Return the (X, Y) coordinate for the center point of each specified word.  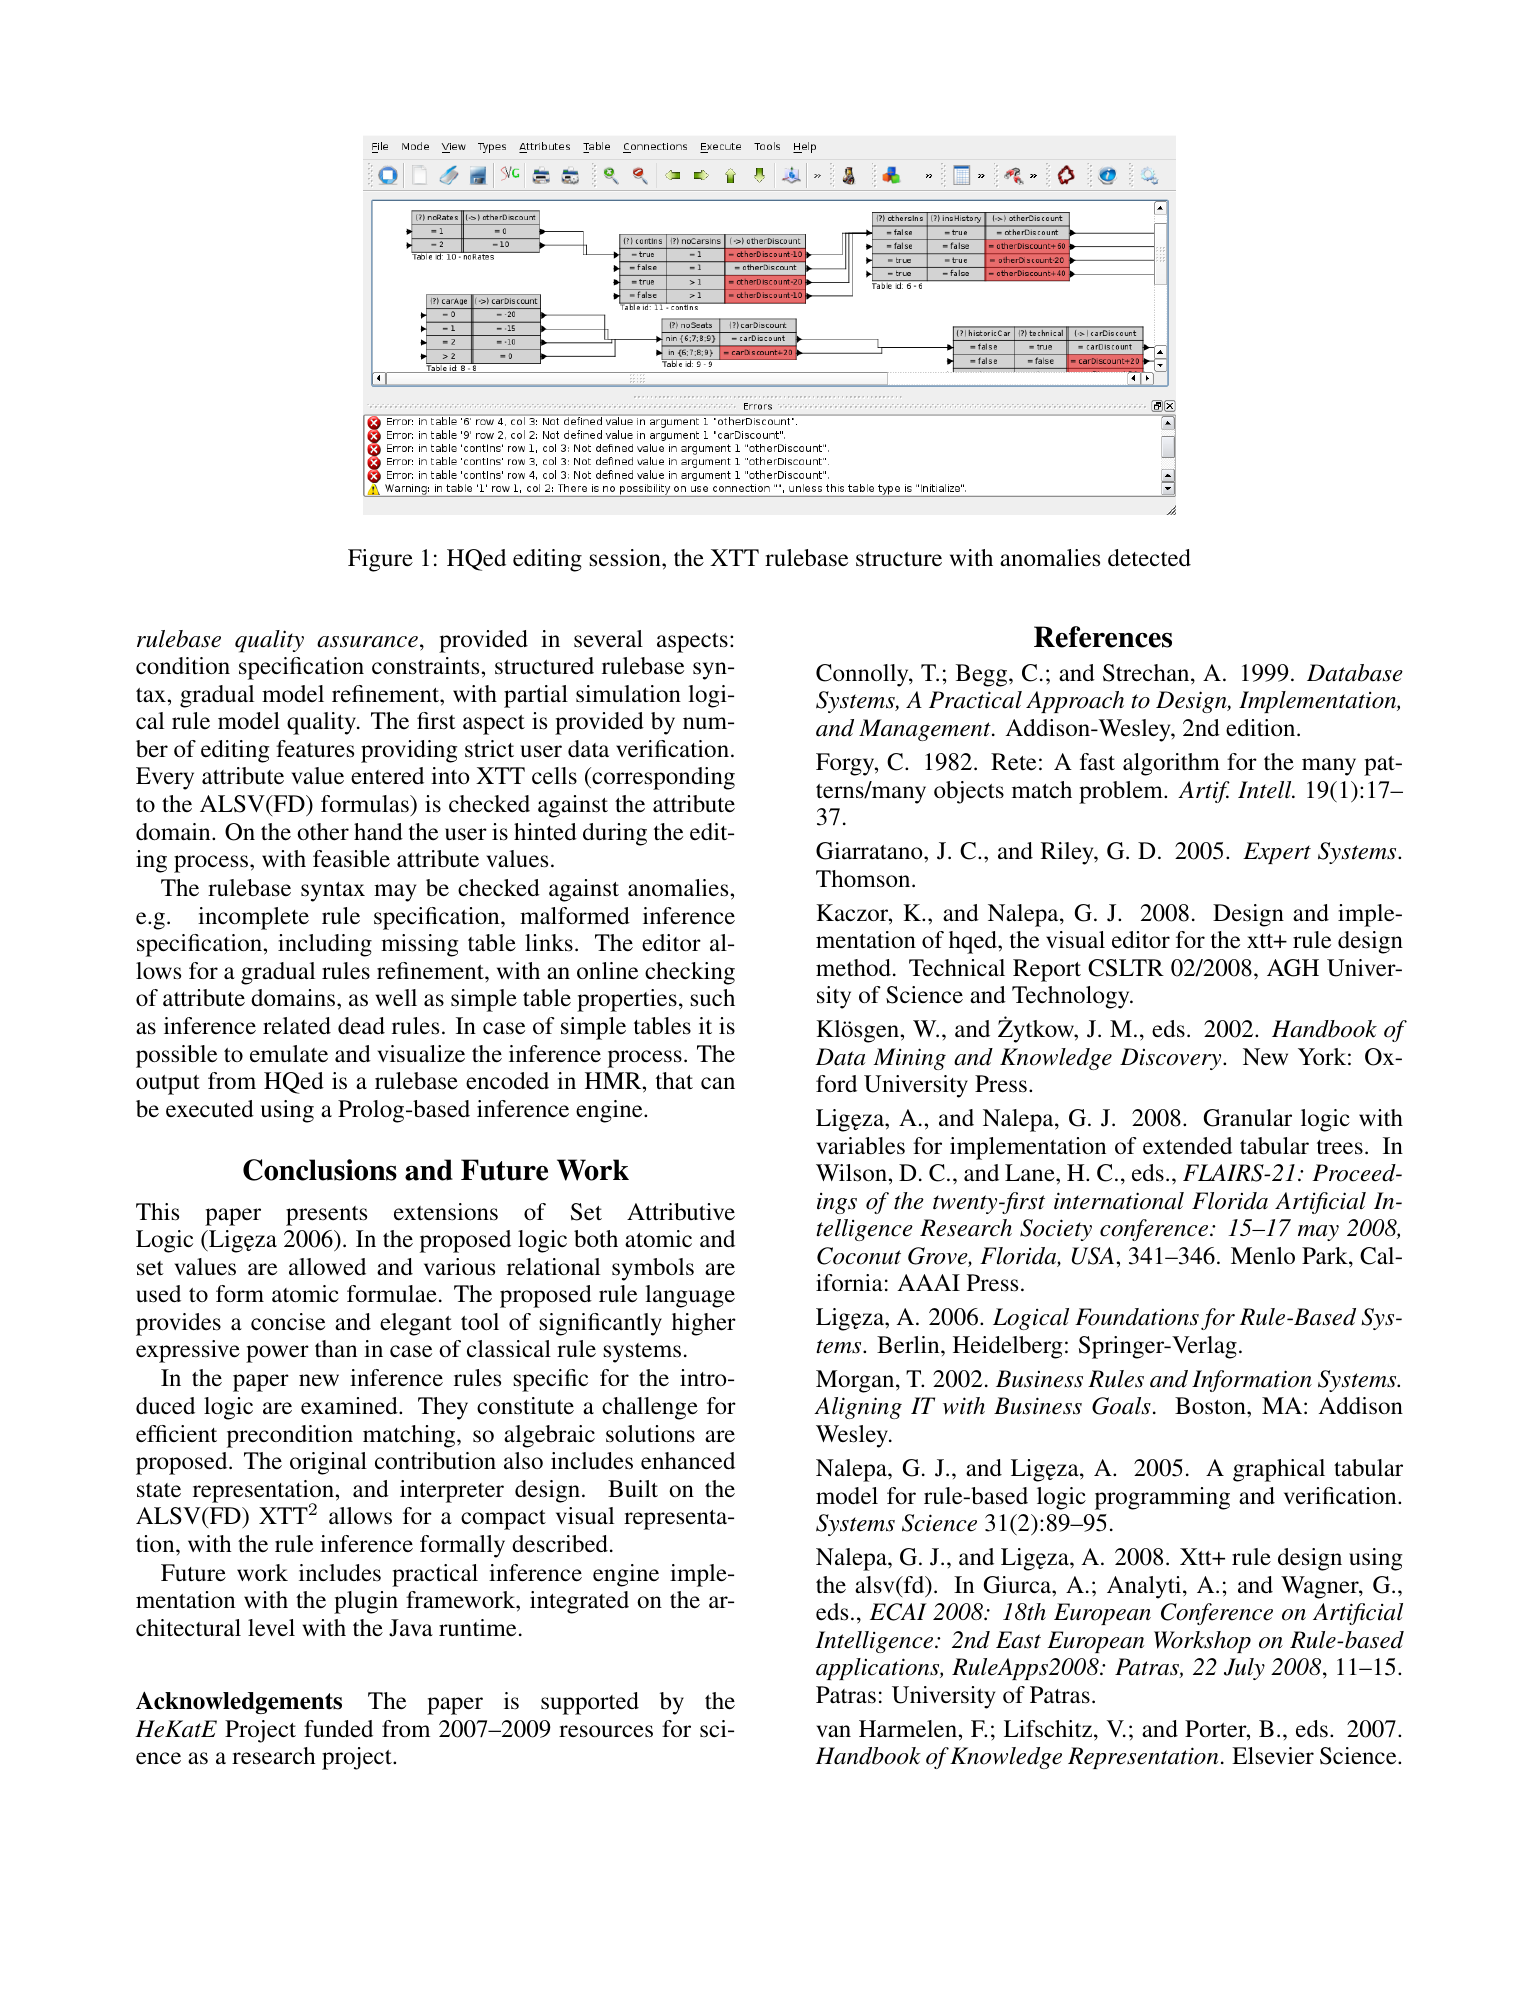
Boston (1211, 1406)
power (277, 1354)
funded (338, 1729)
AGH (1293, 968)
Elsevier (1273, 1756)
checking (690, 973)
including (325, 945)
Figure (380, 560)
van (833, 1731)
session (626, 558)
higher (704, 1324)
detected (1149, 558)
